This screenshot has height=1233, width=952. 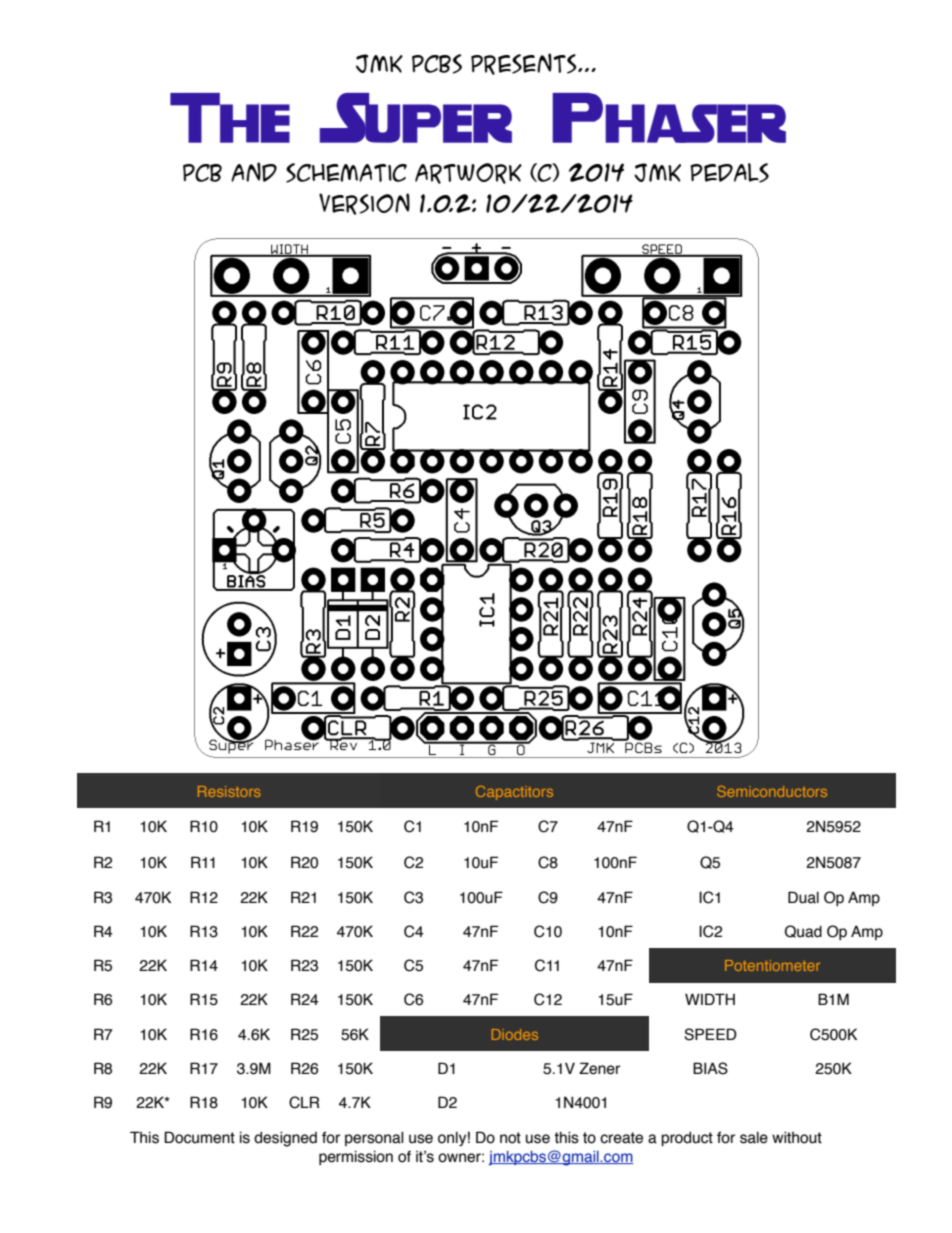 I want to click on not, so click(x=510, y=1138).
